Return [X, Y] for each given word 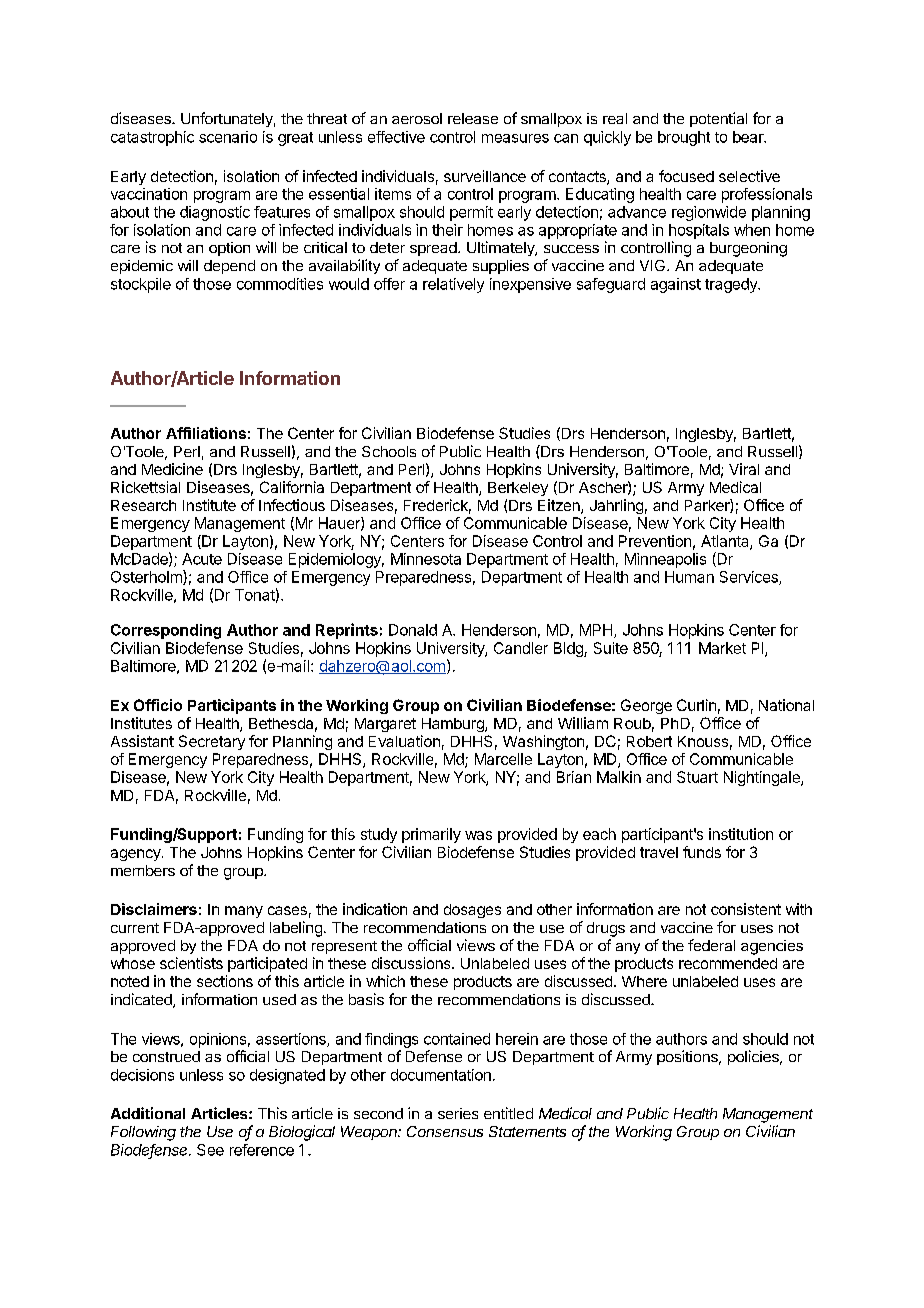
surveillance [485, 176]
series [458, 1113]
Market [722, 648]
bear [749, 137]
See [210, 1150]
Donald [413, 630]
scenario [228, 137]
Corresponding [166, 631]
